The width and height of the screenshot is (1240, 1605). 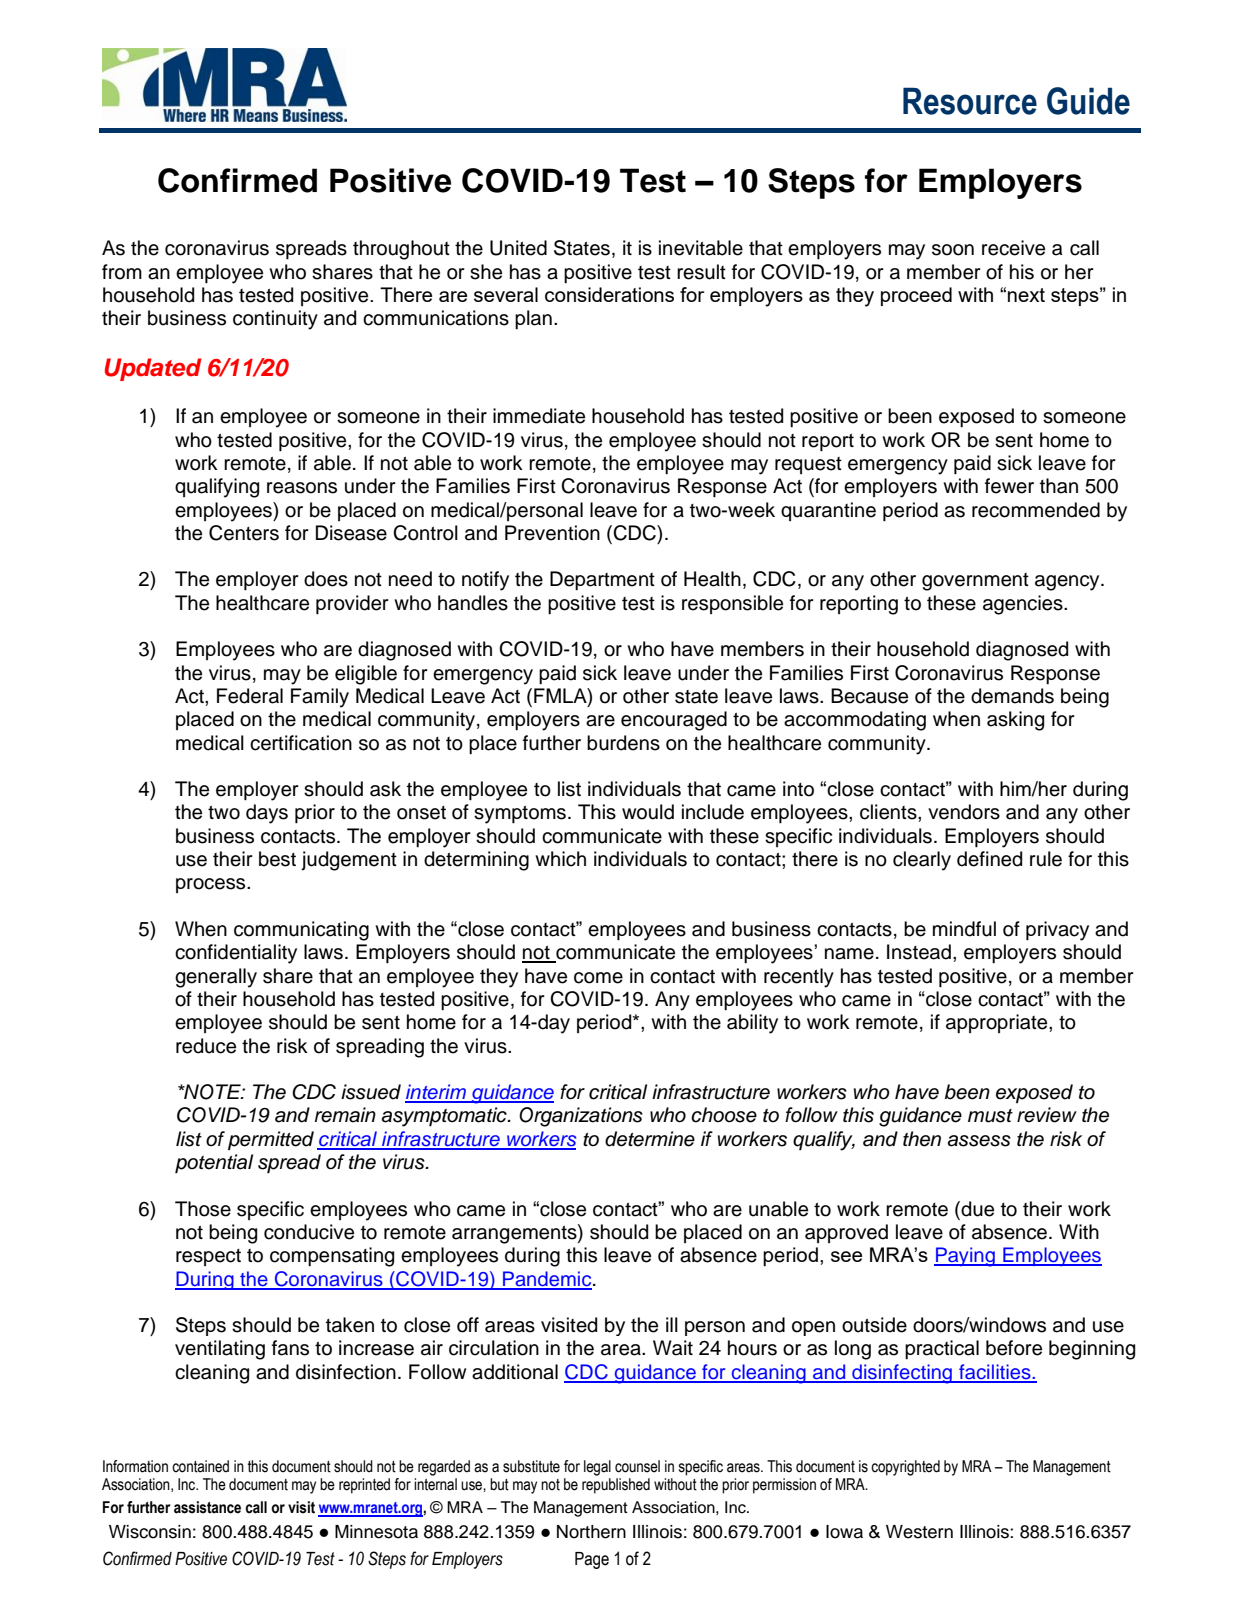 I want to click on assistance, so click(x=207, y=1507).
